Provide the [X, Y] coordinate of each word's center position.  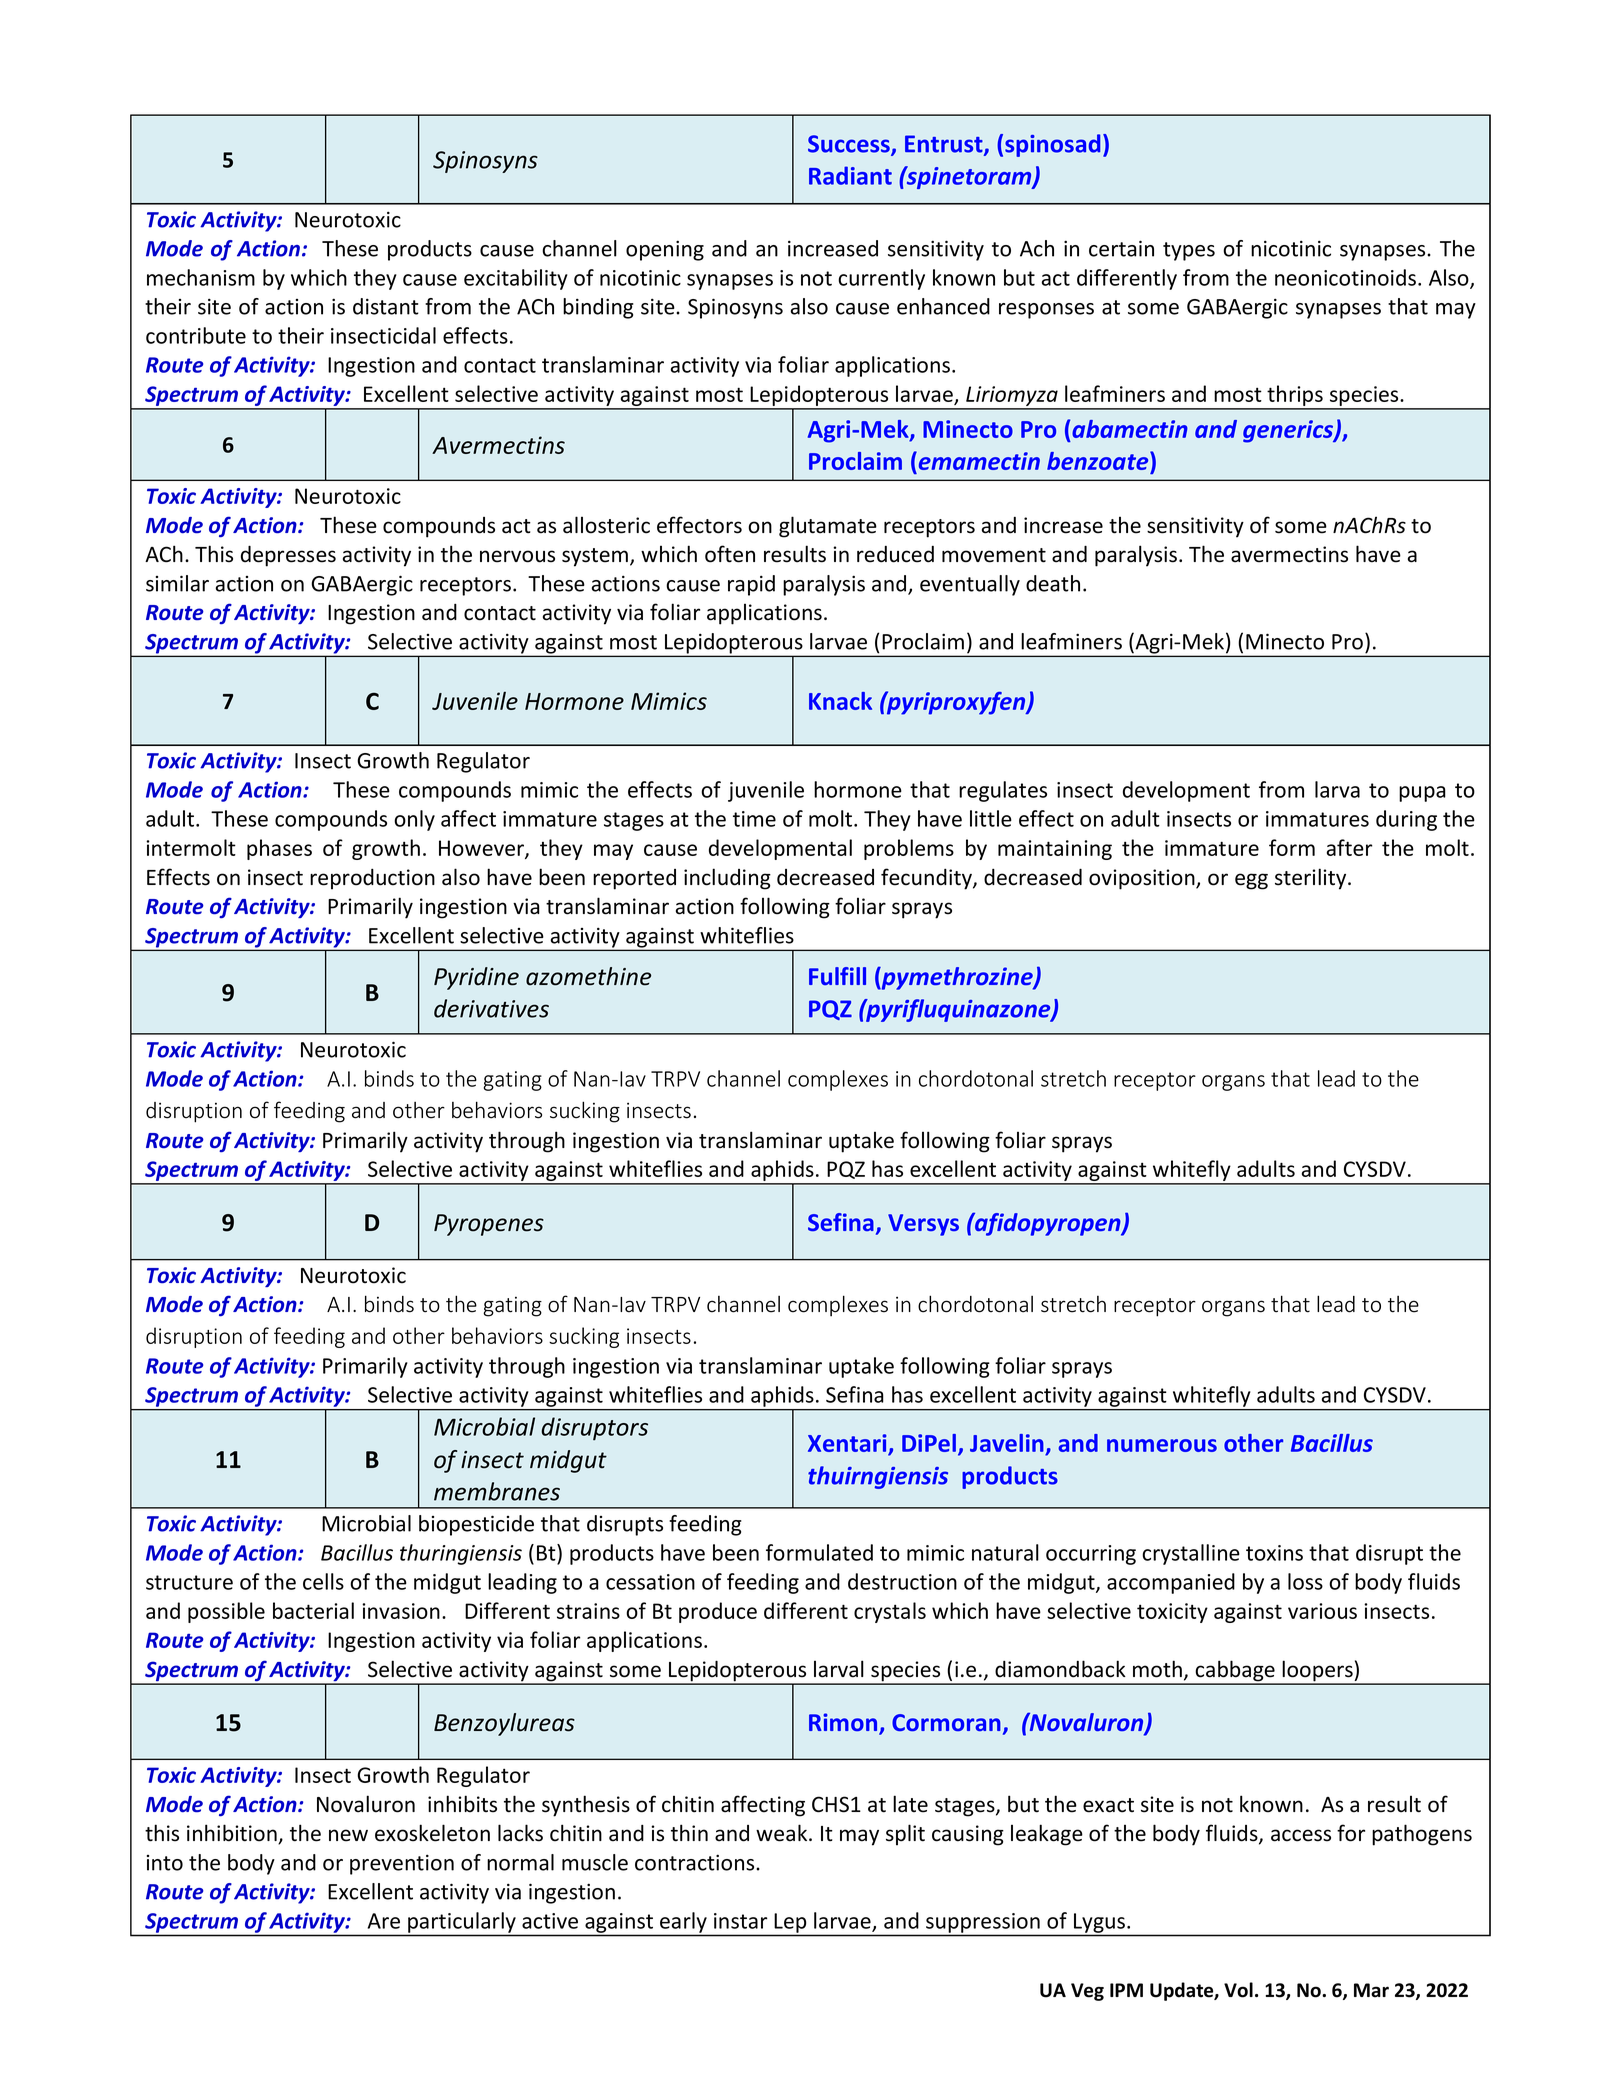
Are [384, 1921]
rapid [751, 585]
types [1189, 251]
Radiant [850, 175]
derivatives [491, 1008]
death [1053, 583]
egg [1251, 881]
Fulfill [837, 976]
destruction [902, 1581]
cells [323, 1581]
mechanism [201, 277]
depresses [288, 556]
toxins [1274, 1553]
